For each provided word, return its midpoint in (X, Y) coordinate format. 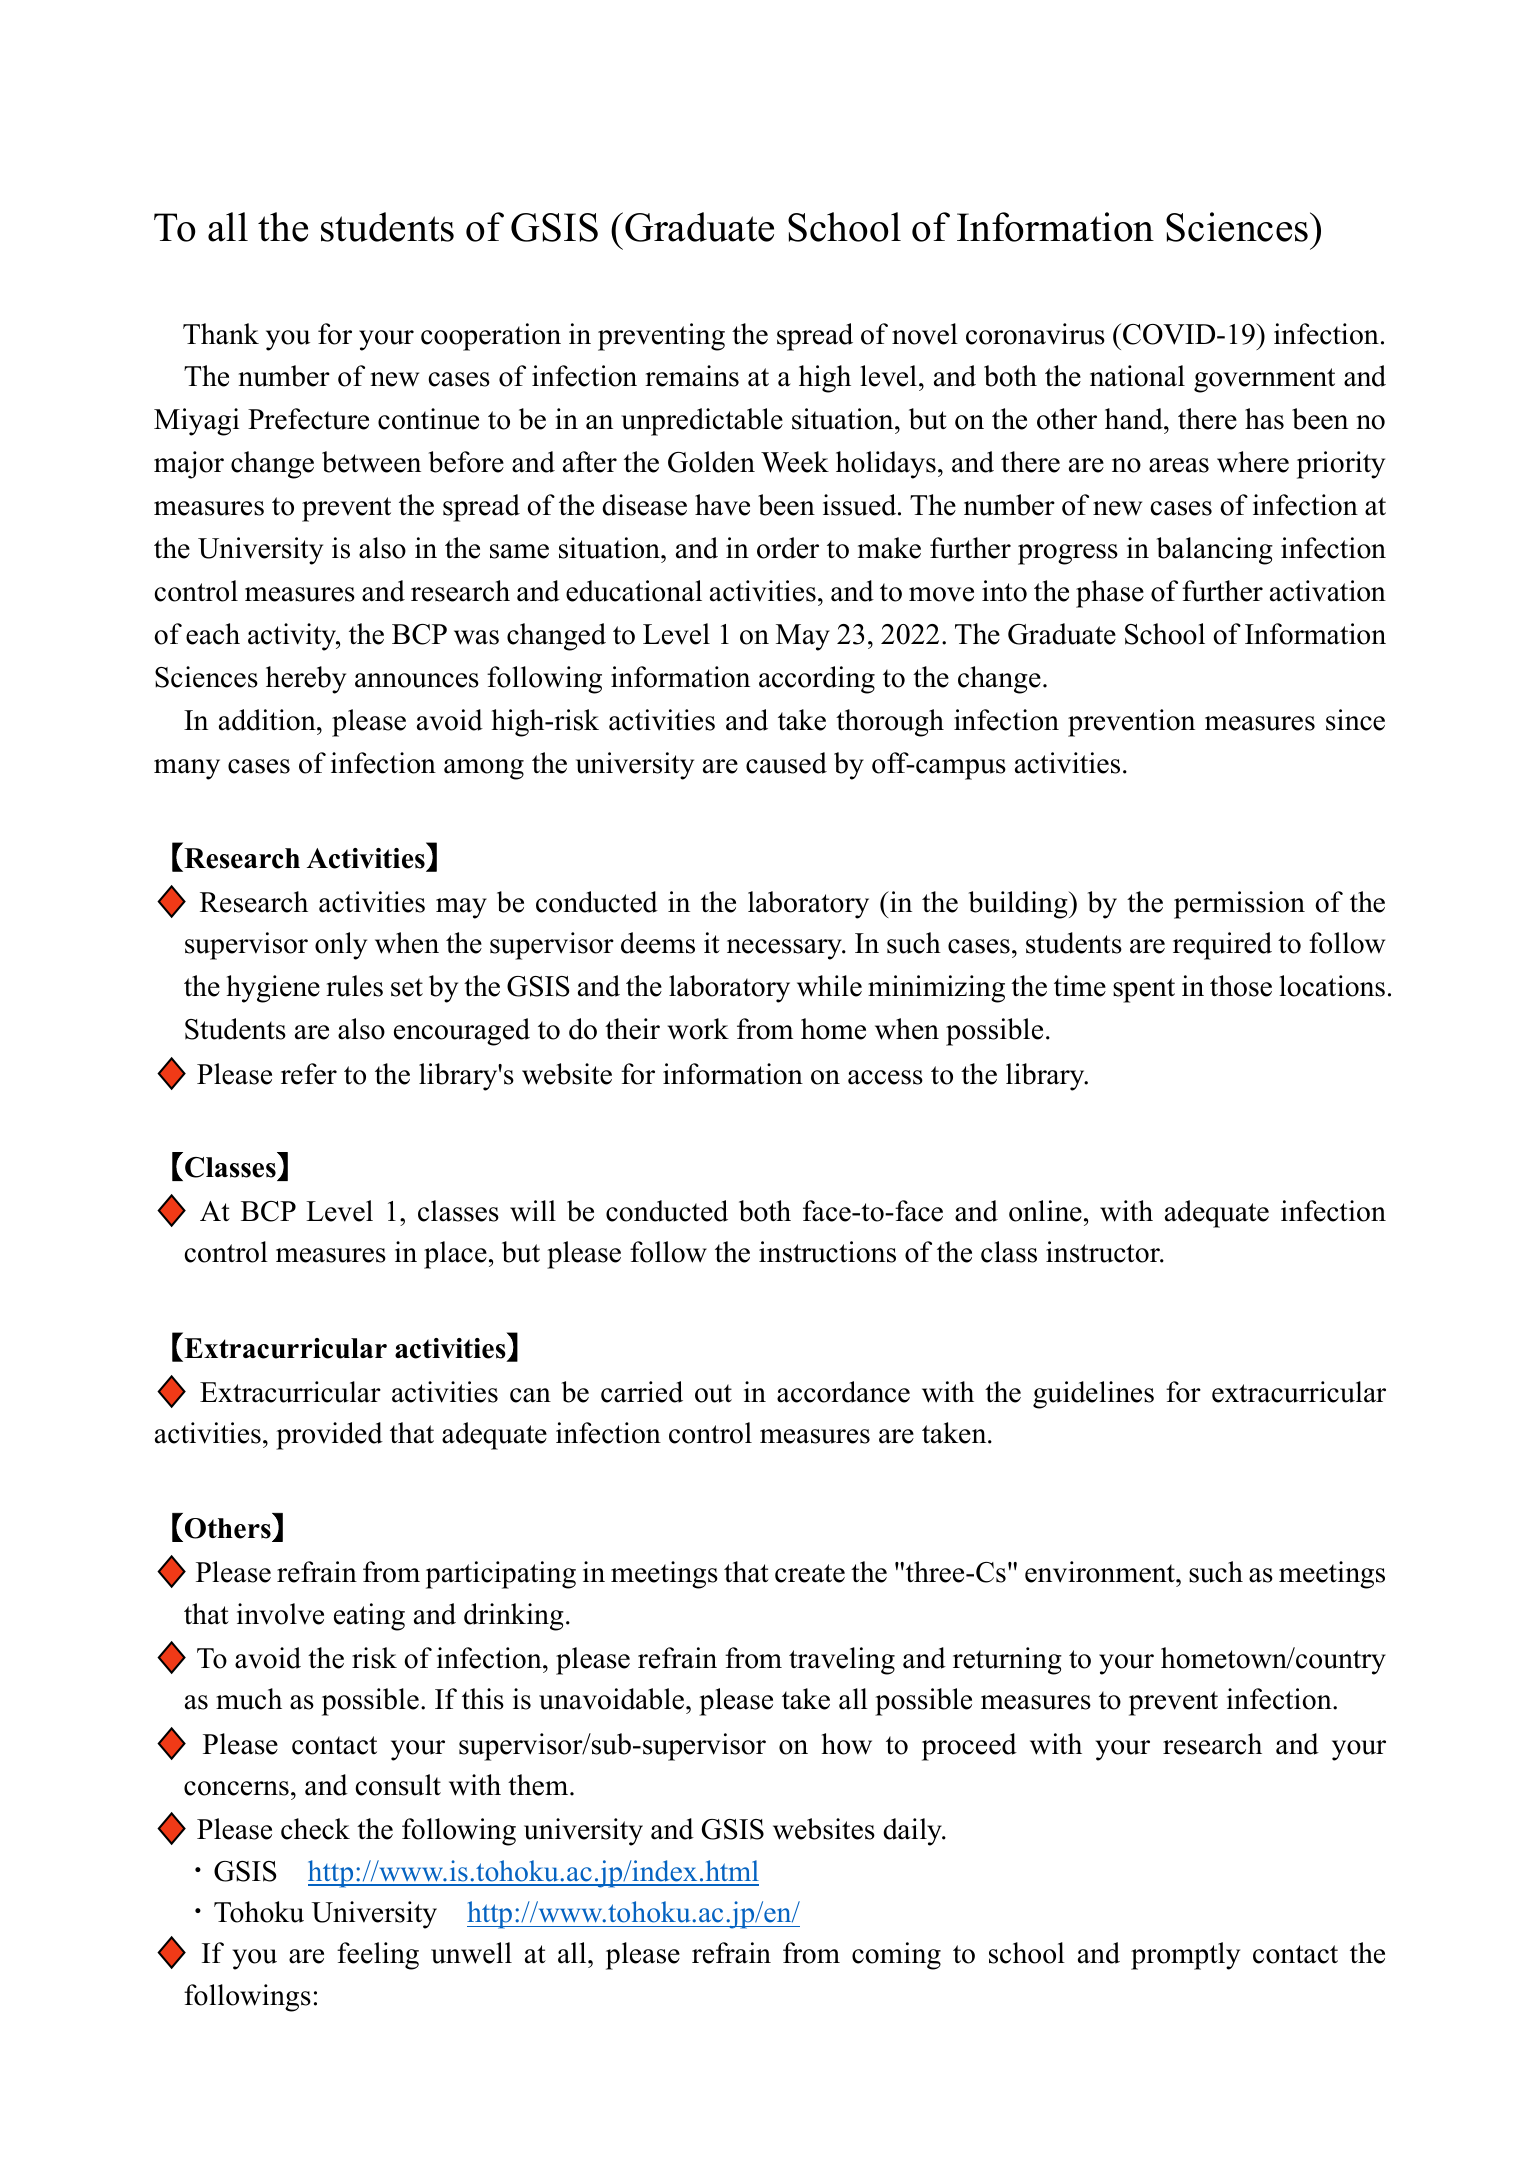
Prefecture (308, 419)
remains (692, 376)
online (1045, 1211)
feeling (378, 1956)
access (885, 1077)
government (1264, 380)
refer (309, 1074)
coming (896, 1956)
